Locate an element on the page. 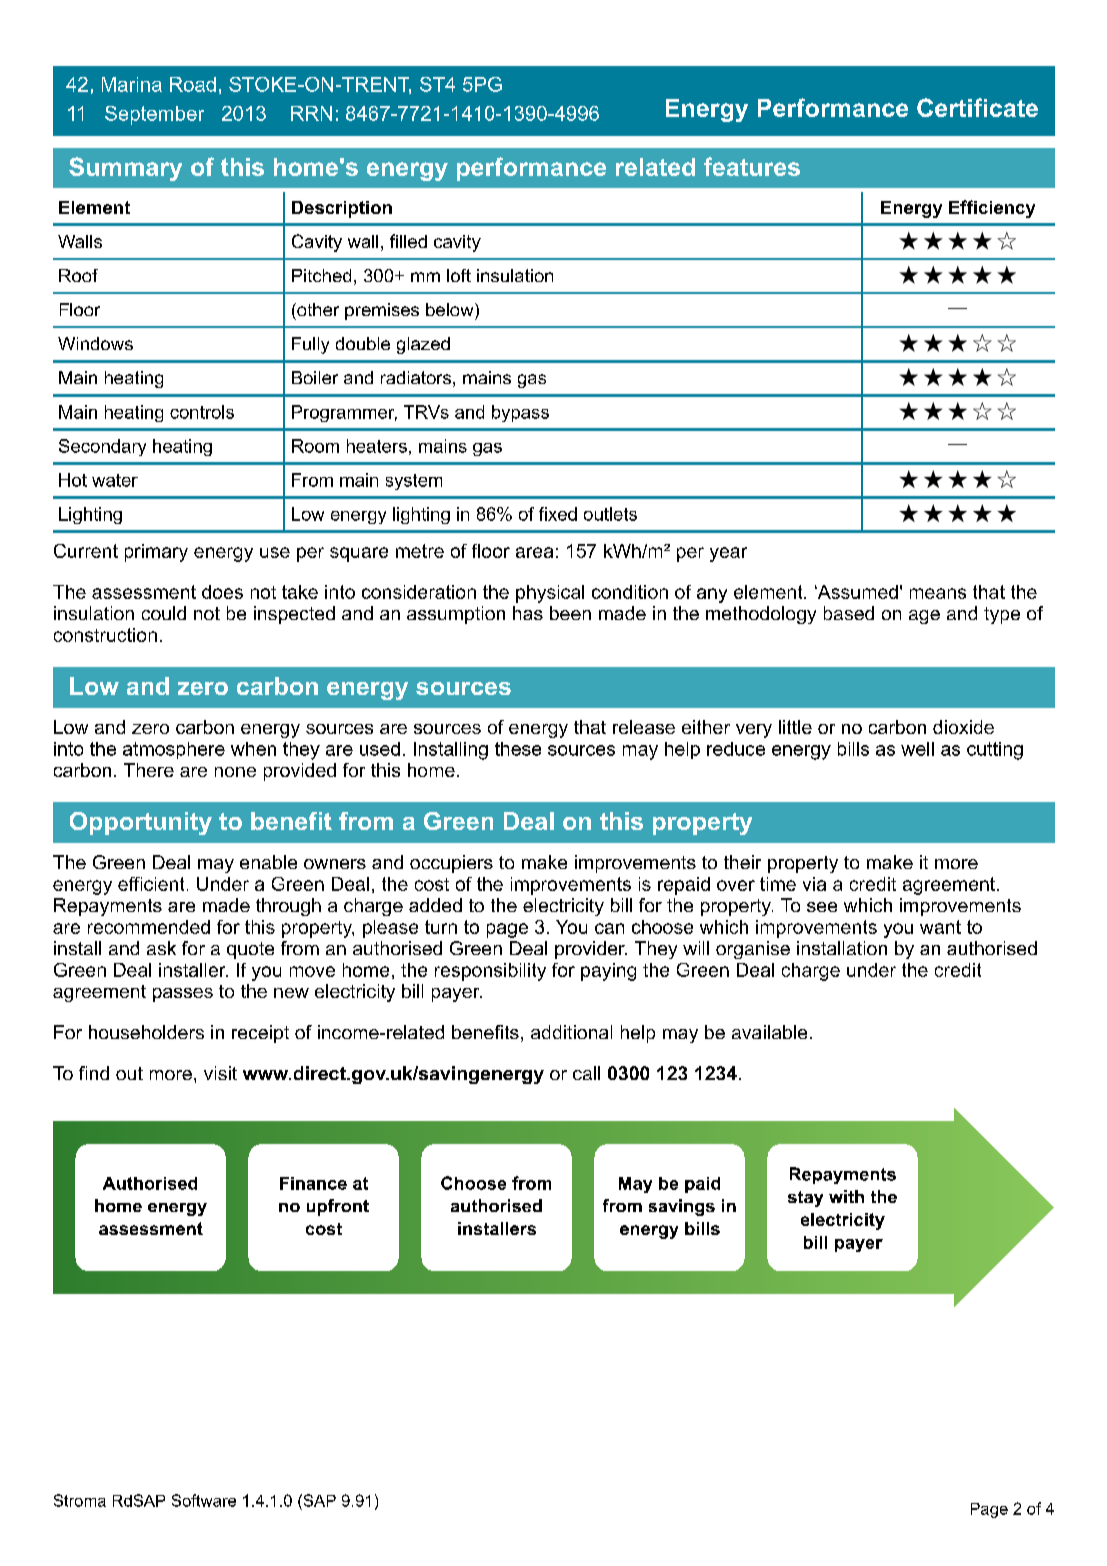  Stroma is located at coordinates (80, 1500).
